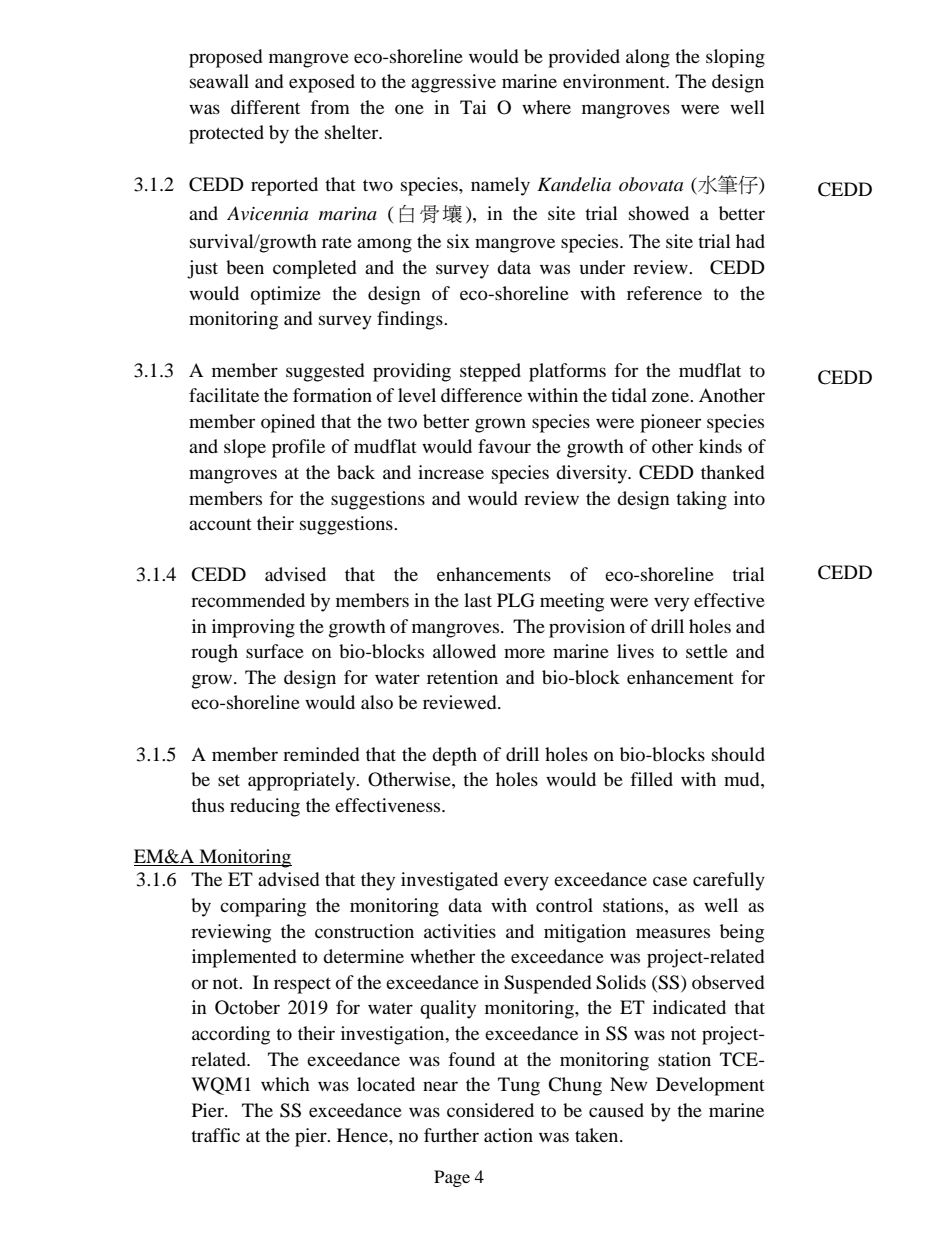 This screenshot has width=952, height=1233. Describe the element at coordinates (253, 628) in the screenshot. I see `improving` at that location.
